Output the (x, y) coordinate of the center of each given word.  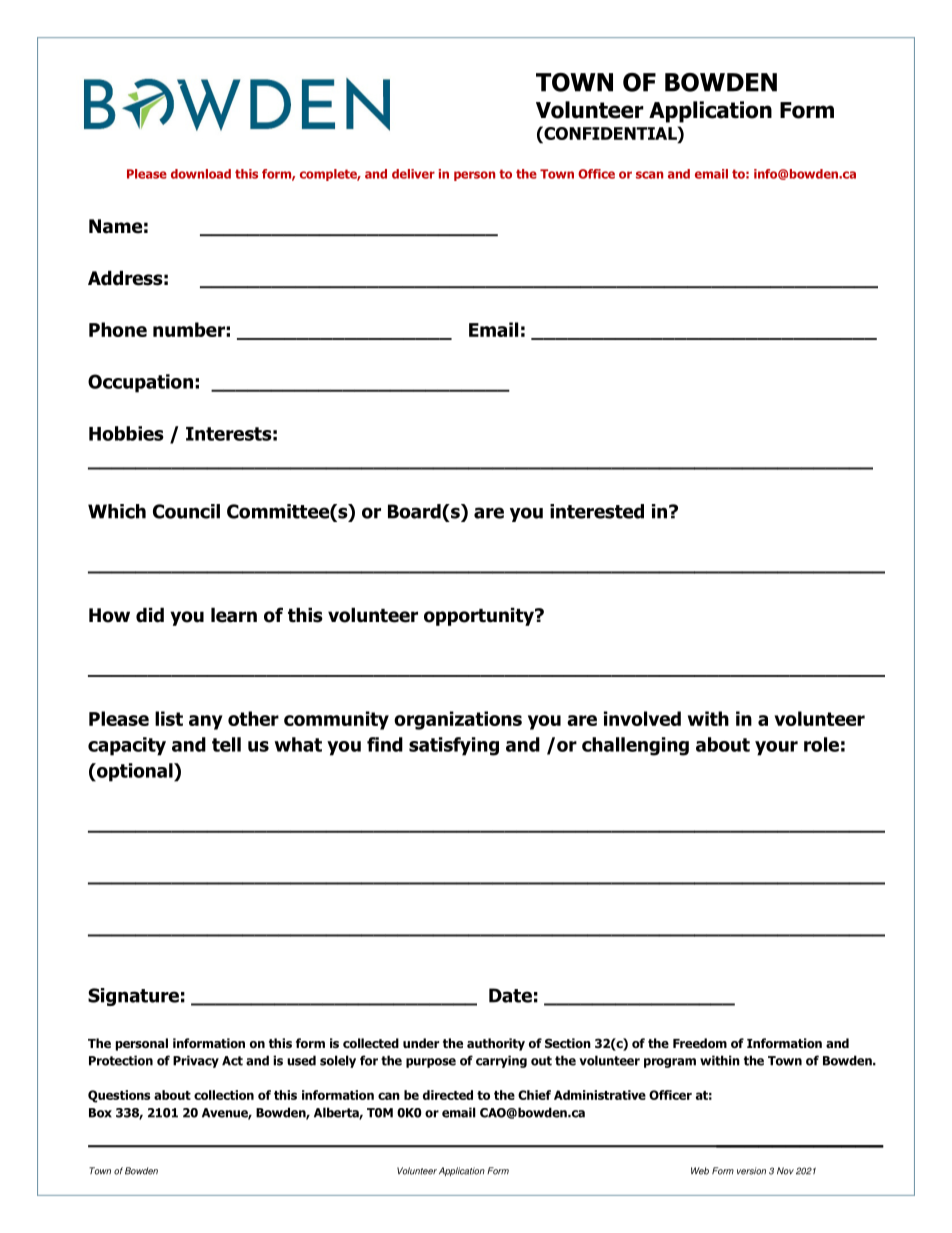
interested (597, 511)
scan (649, 175)
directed (448, 1095)
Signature (133, 997)
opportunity (480, 616)
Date (510, 995)
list (169, 718)
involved (642, 718)
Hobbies (126, 433)
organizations (458, 720)
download (201, 174)
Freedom (700, 1043)
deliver (413, 174)
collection (224, 1095)
